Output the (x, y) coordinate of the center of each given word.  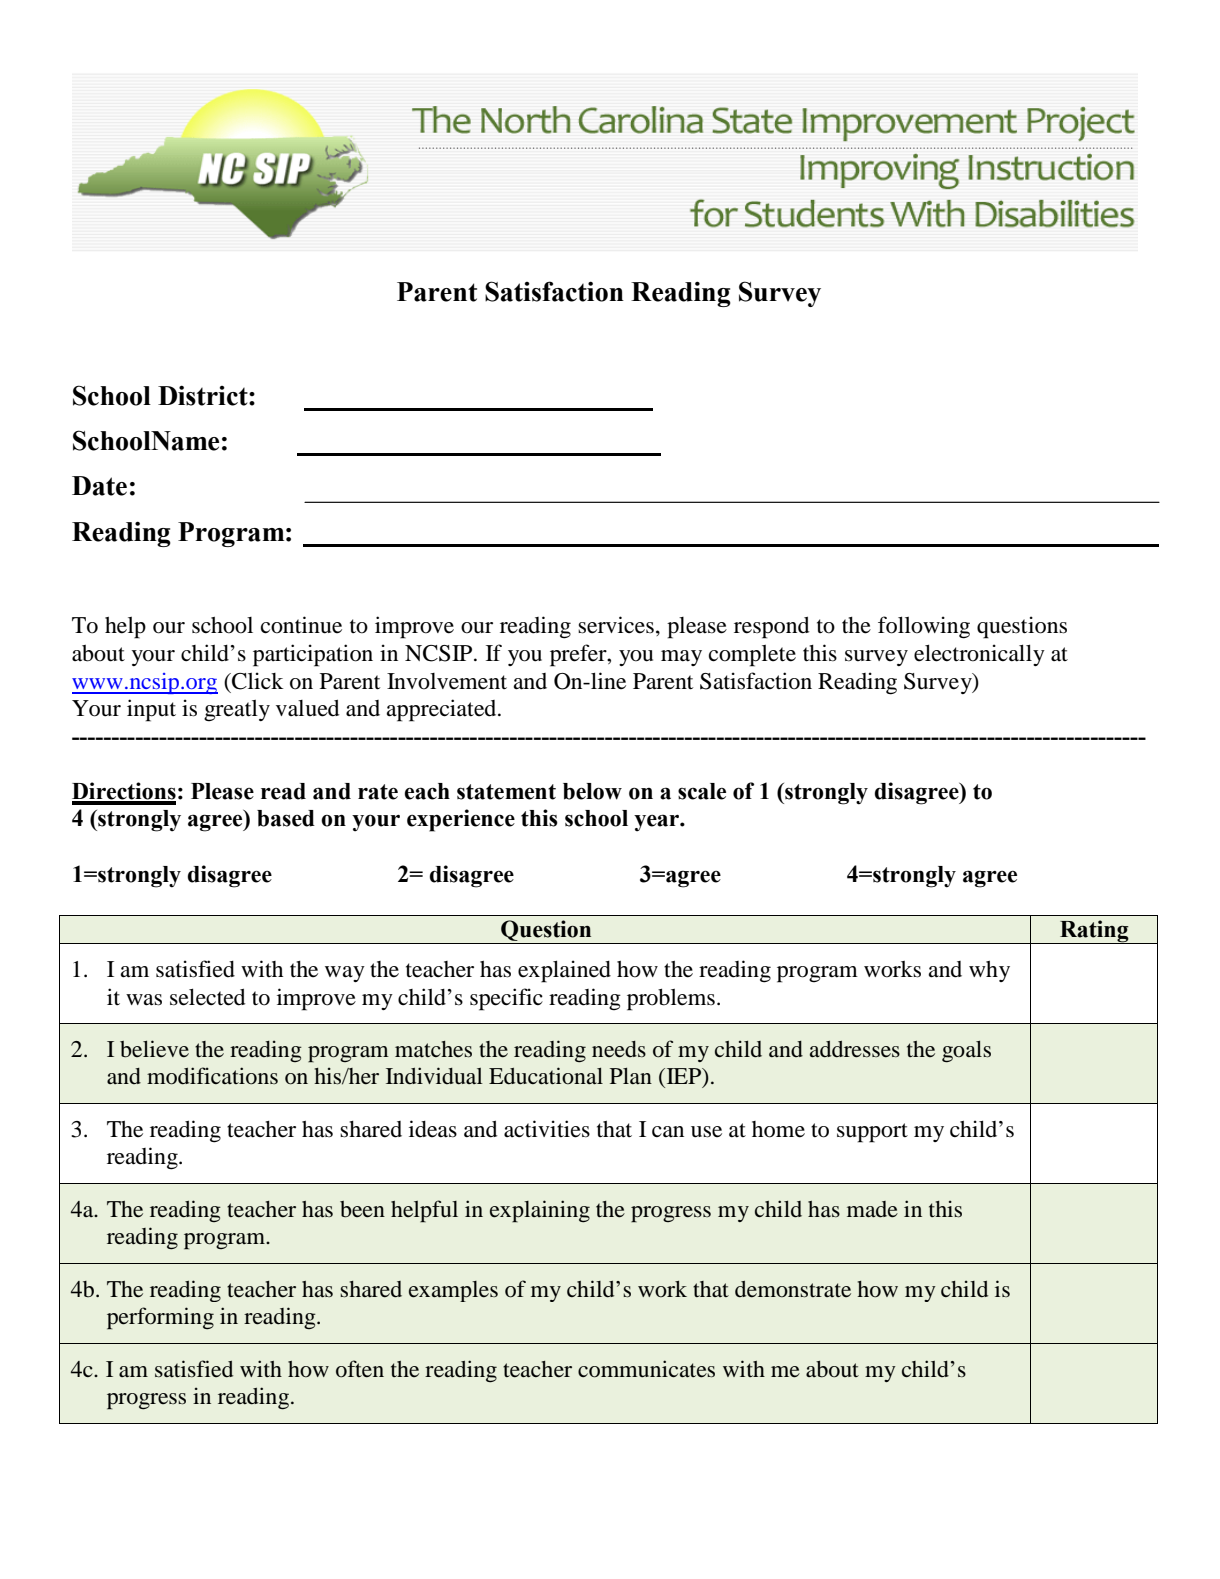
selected (207, 997)
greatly (237, 711)
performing (160, 1318)
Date (99, 486)
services (616, 625)
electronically (979, 655)
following (924, 627)
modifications (212, 1076)
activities (547, 1129)
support (872, 1133)
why (989, 971)
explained (564, 971)
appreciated (442, 710)
